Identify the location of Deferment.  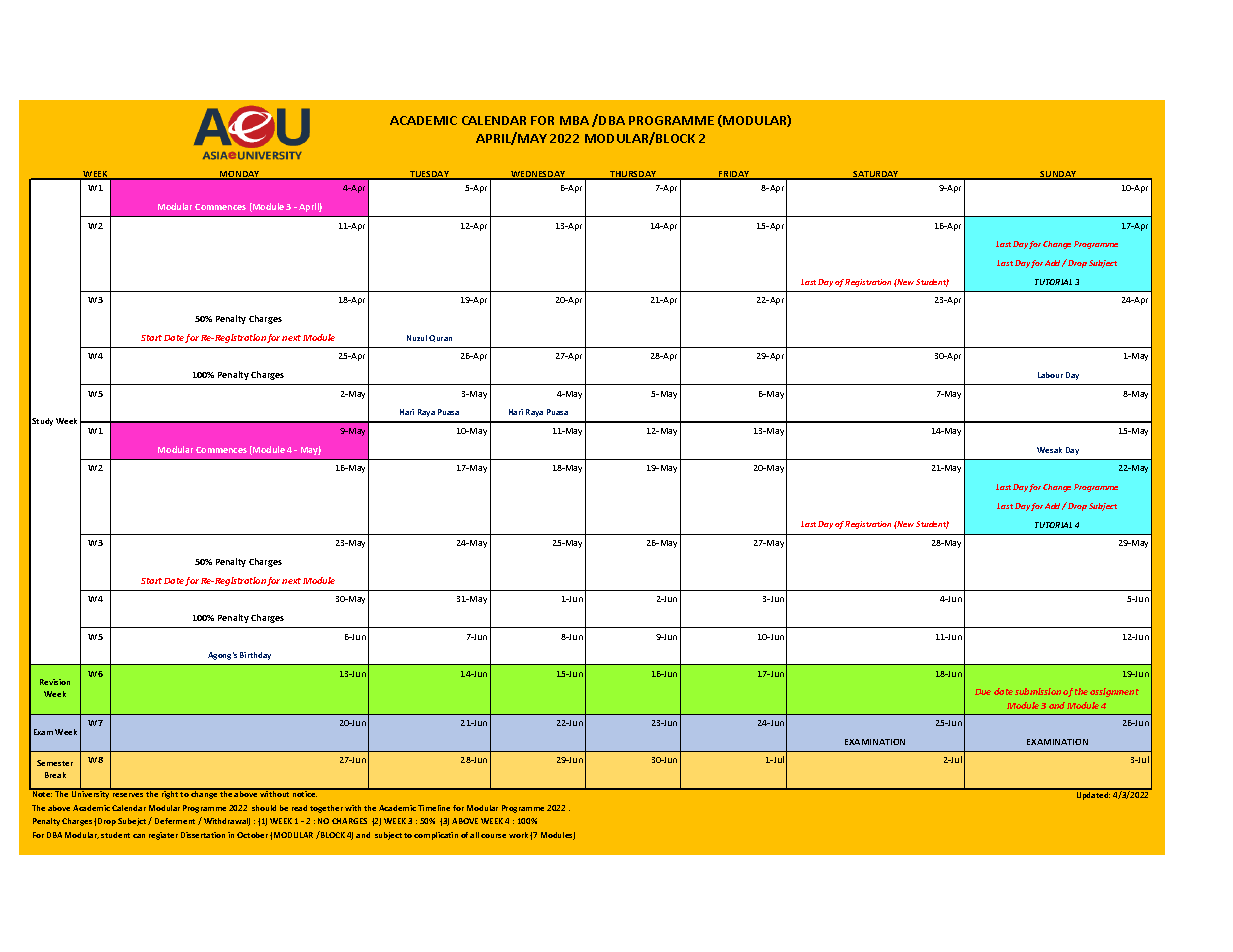
(175, 821).
